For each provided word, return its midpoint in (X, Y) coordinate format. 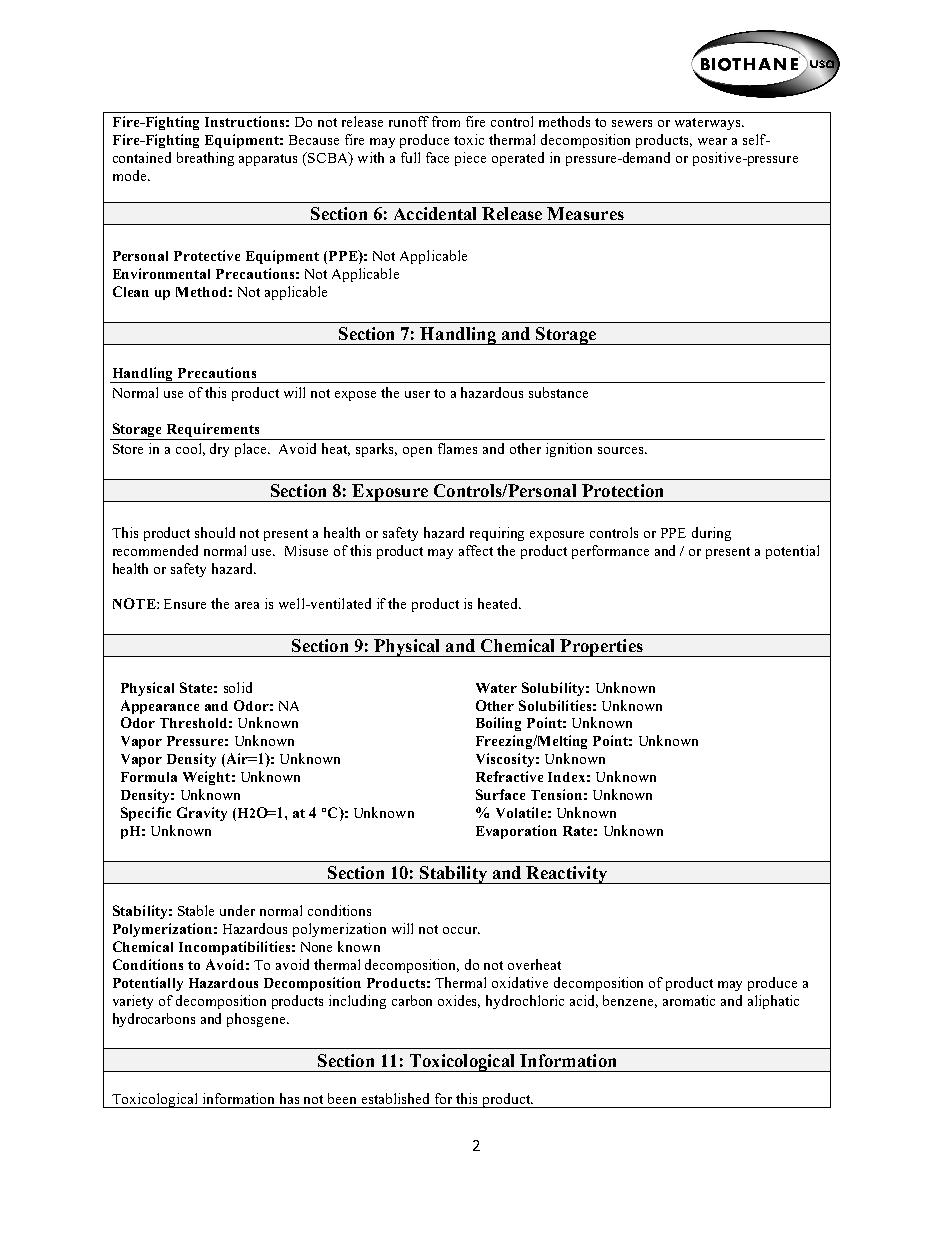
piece (470, 159)
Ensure (185, 604)
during (711, 534)
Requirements (213, 430)
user (417, 394)
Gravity (202, 814)
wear (712, 141)
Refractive (509, 776)
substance (558, 392)
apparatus (268, 160)
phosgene (257, 1020)
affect (476, 550)
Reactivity (566, 875)
